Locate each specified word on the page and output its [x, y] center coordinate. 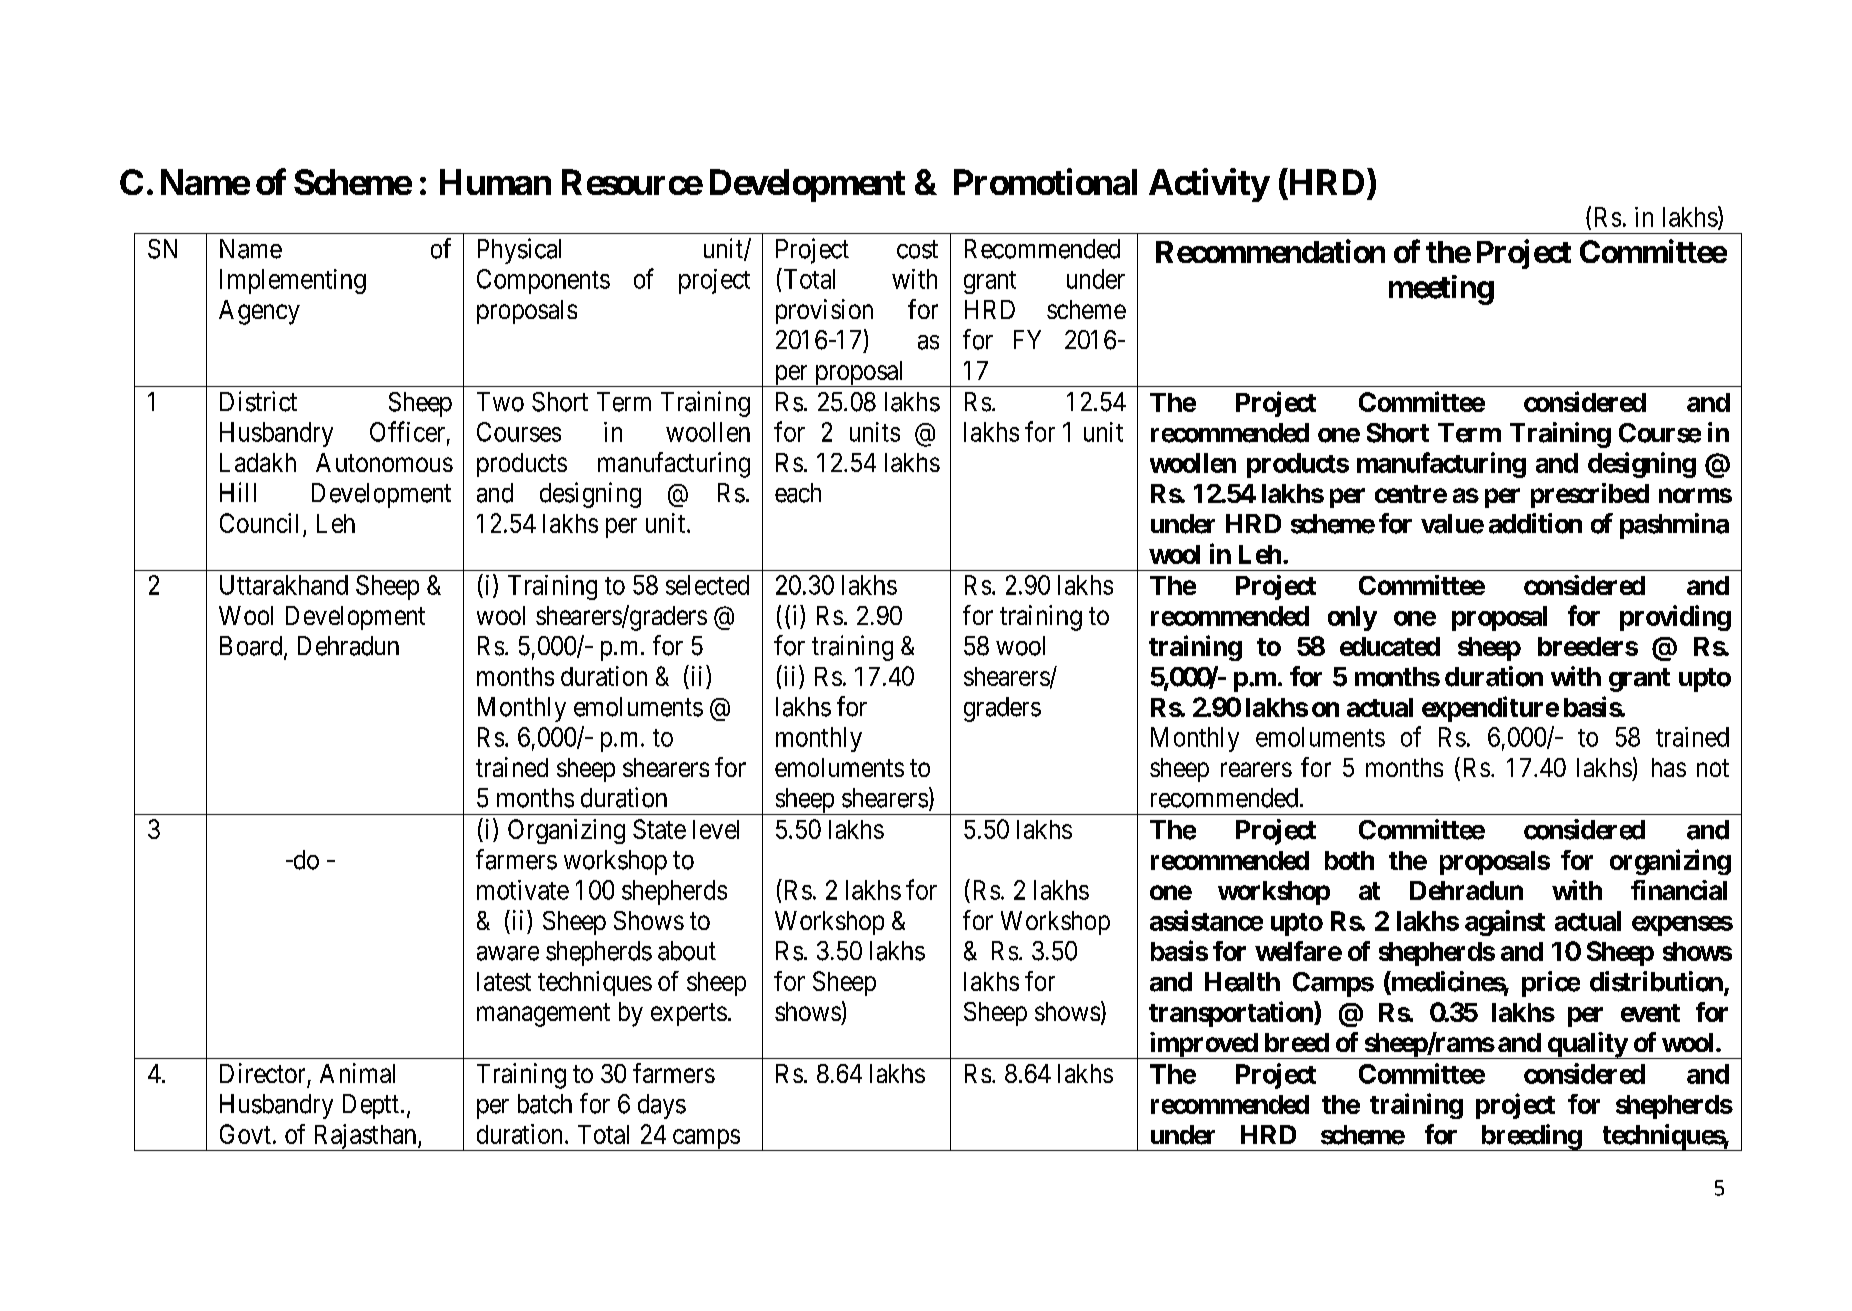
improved [1203, 1045]
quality [1586, 1045]
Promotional [1045, 181]
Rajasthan [365, 1137]
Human [495, 182]
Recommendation [1270, 251]
